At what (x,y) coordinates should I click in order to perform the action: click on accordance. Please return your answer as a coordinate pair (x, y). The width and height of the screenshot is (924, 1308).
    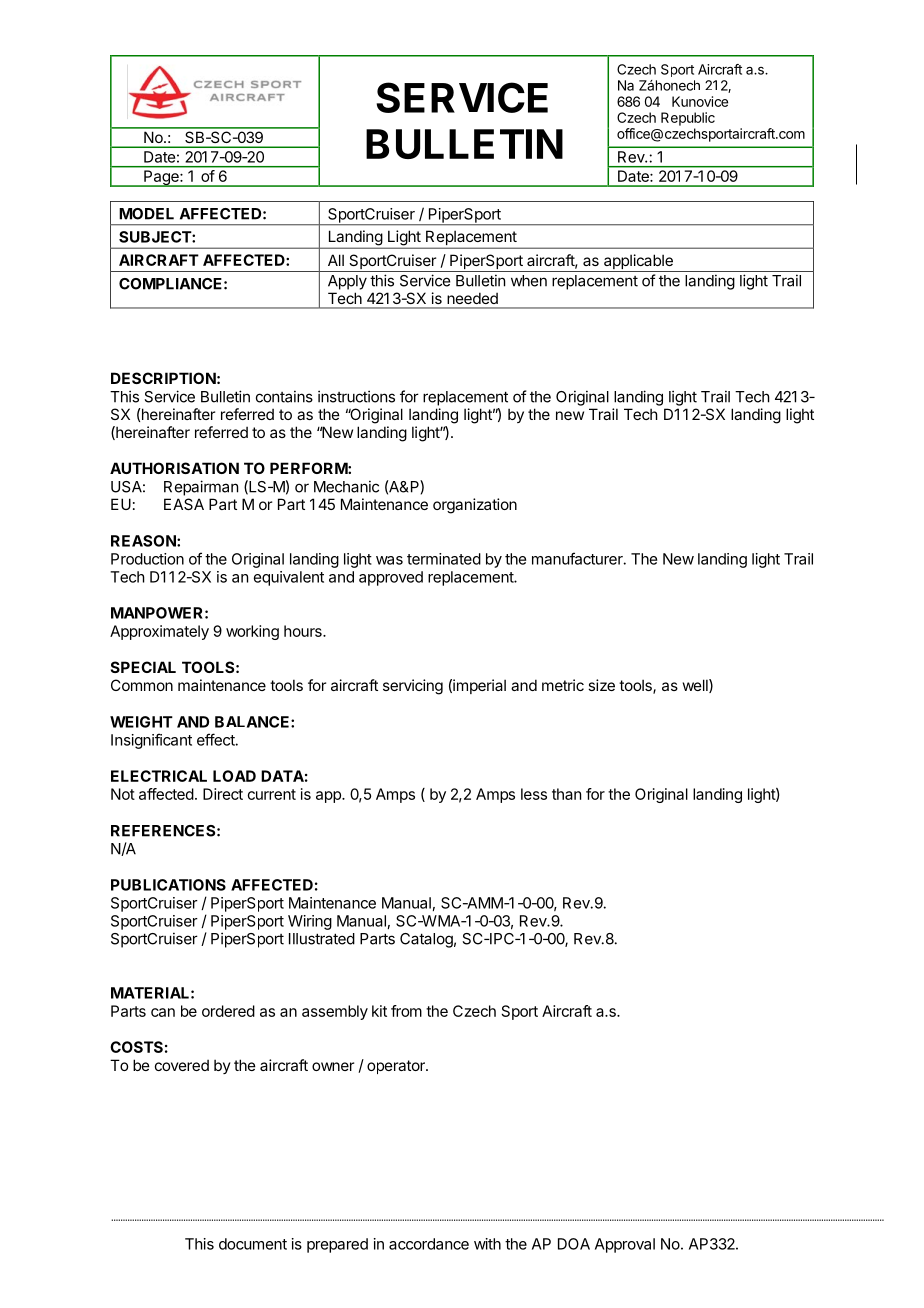
    Looking at the image, I should click on (429, 1244).
